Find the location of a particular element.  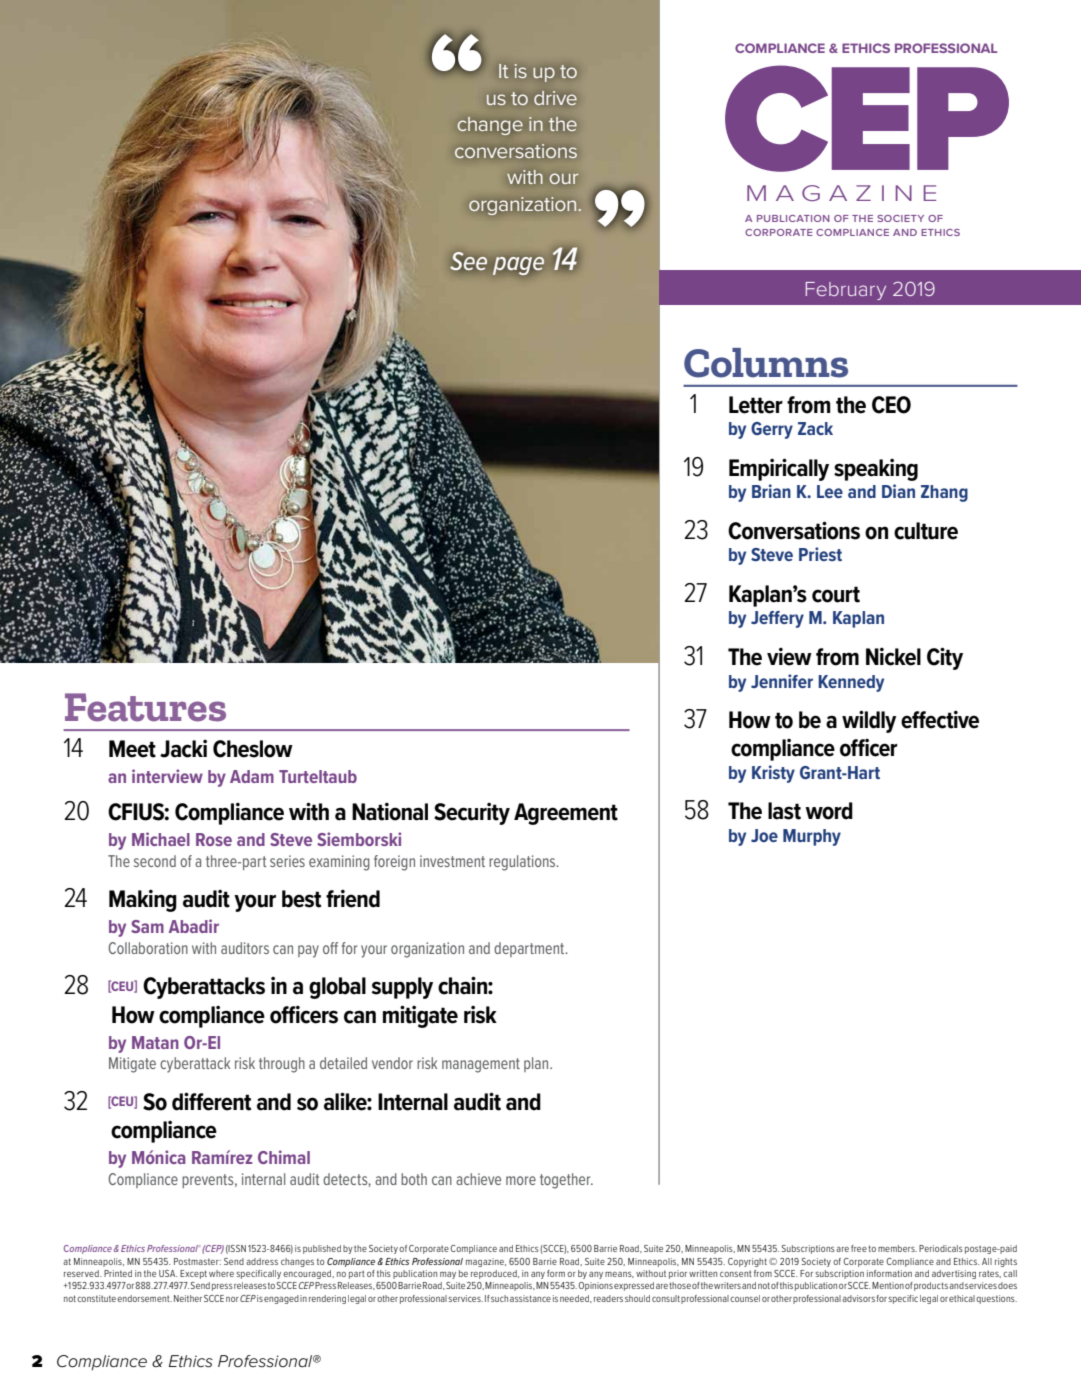

regulations is located at coordinates (523, 863).
